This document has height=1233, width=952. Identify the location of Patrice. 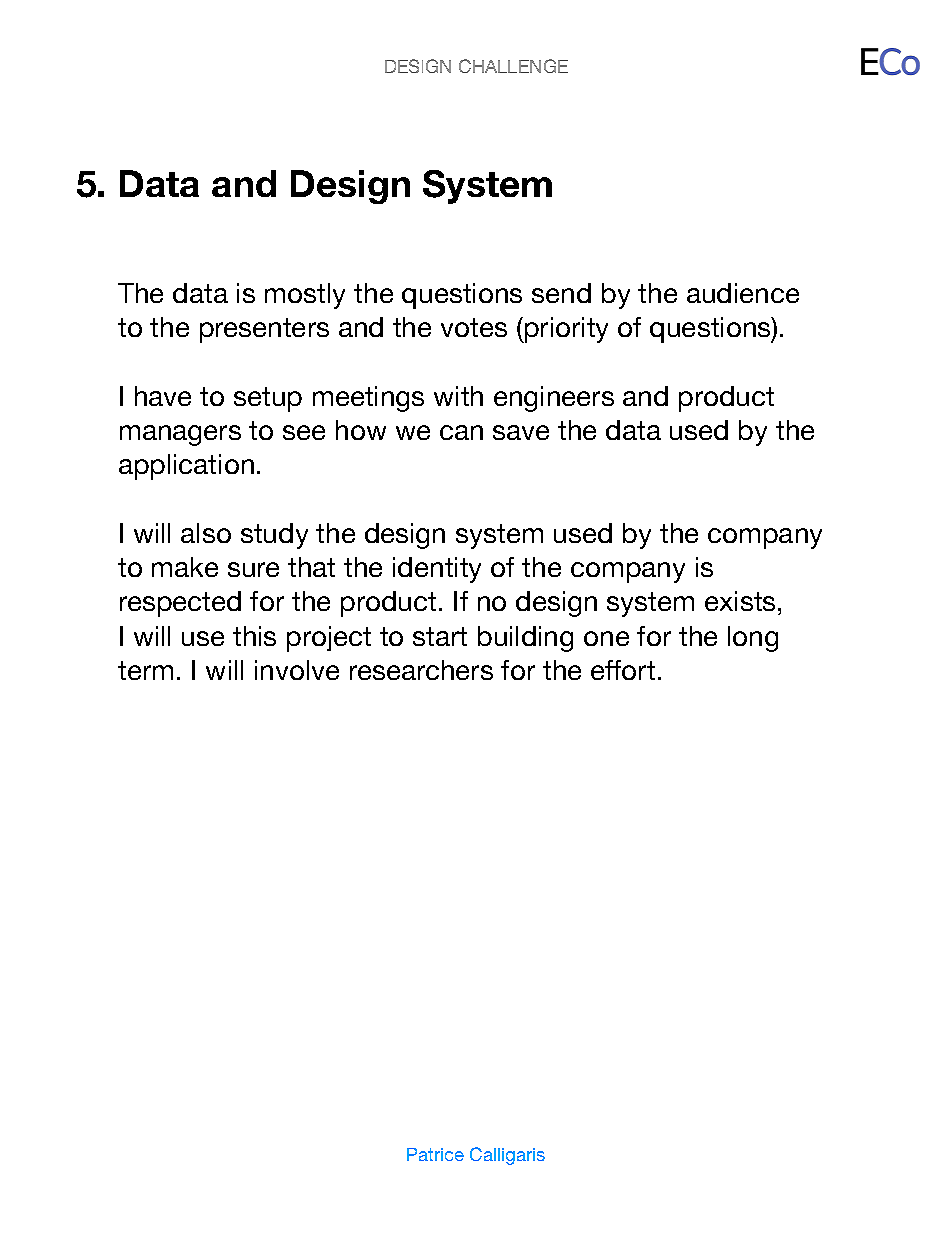
(435, 1154).
